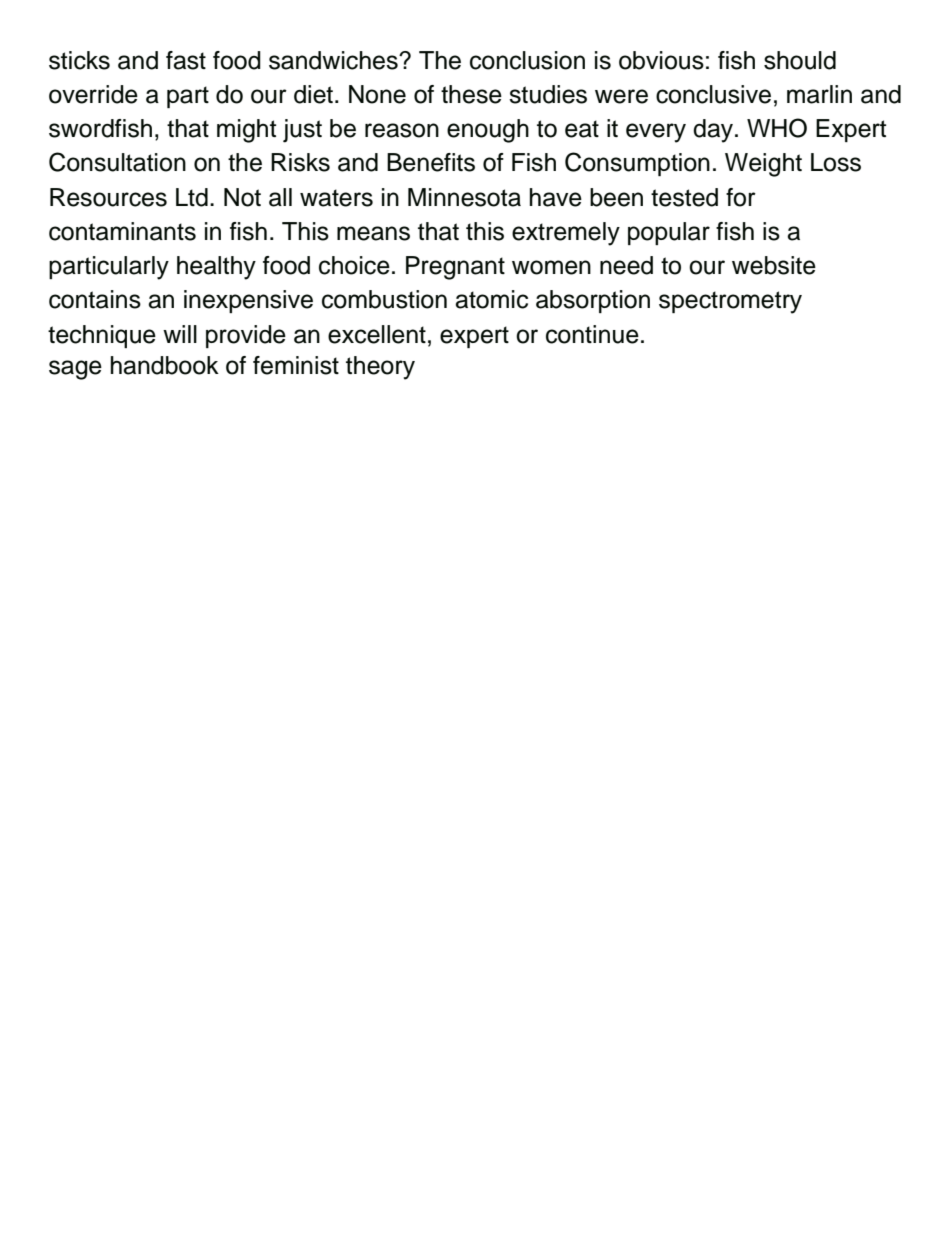 The image size is (952, 1233). Describe the element at coordinates (714, 131) in the screenshot. I see `day` at that location.
